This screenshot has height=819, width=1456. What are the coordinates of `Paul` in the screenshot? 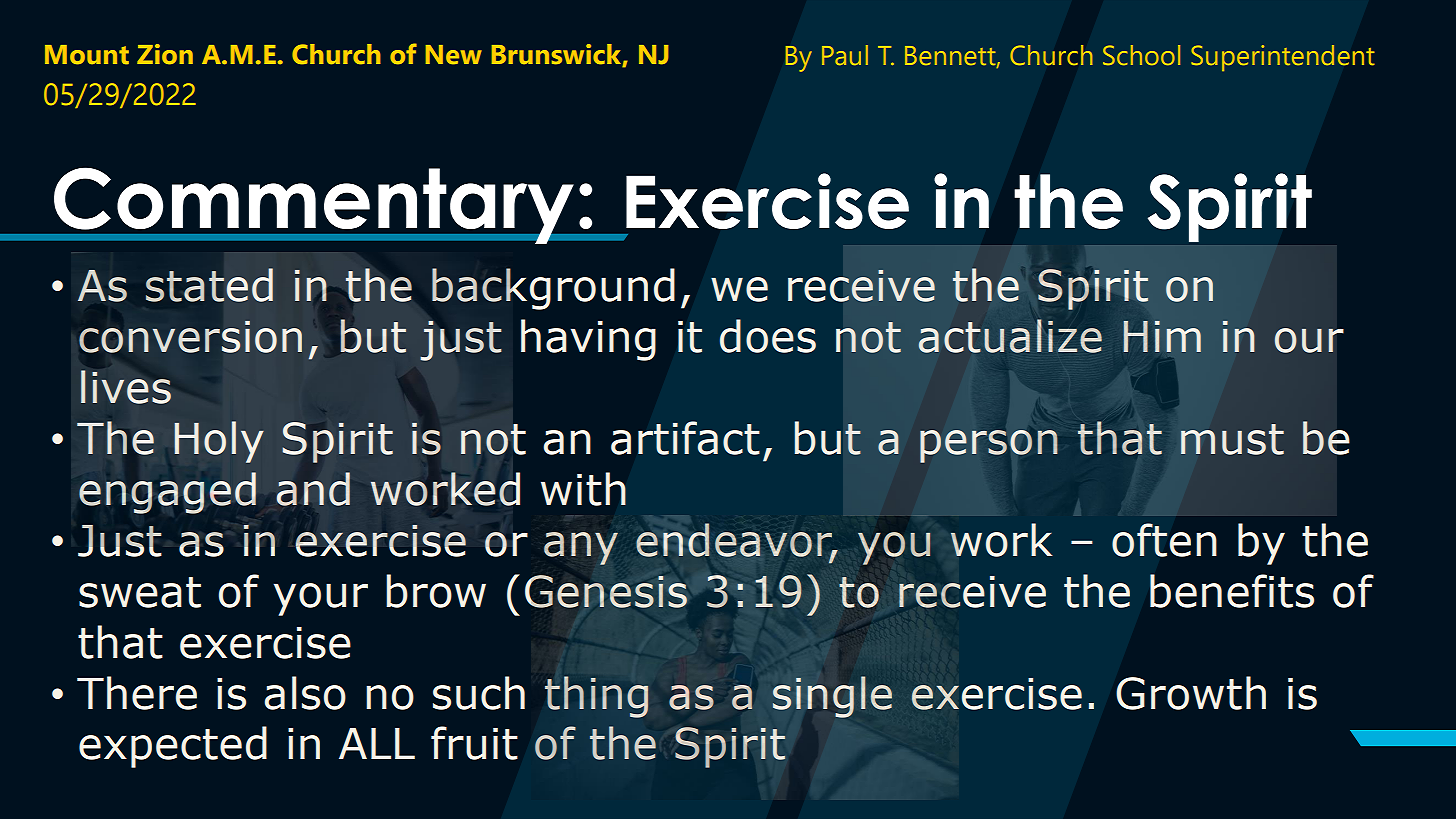 It's located at (845, 55).
